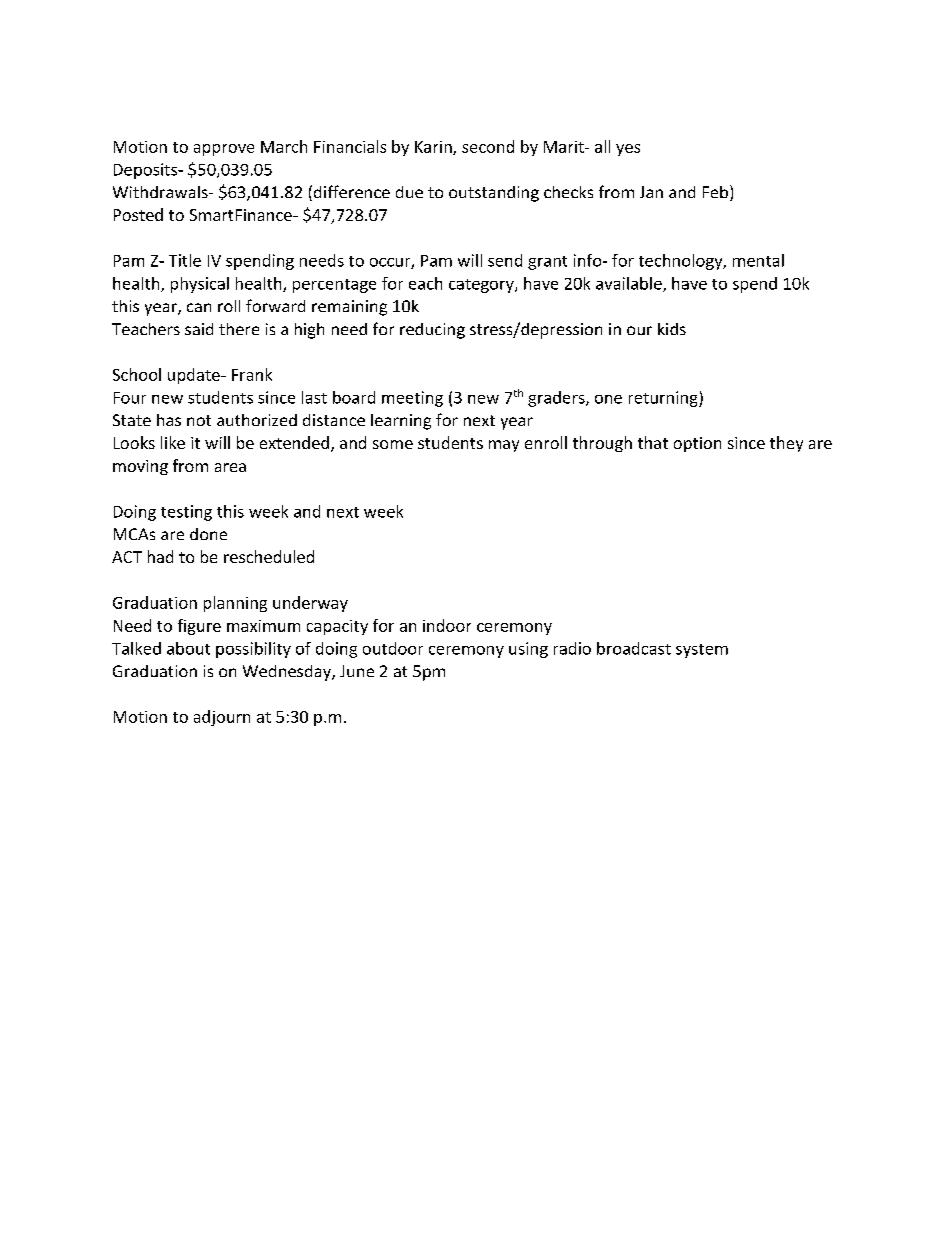 The image size is (952, 1233). I want to click on returning, so click(664, 399).
